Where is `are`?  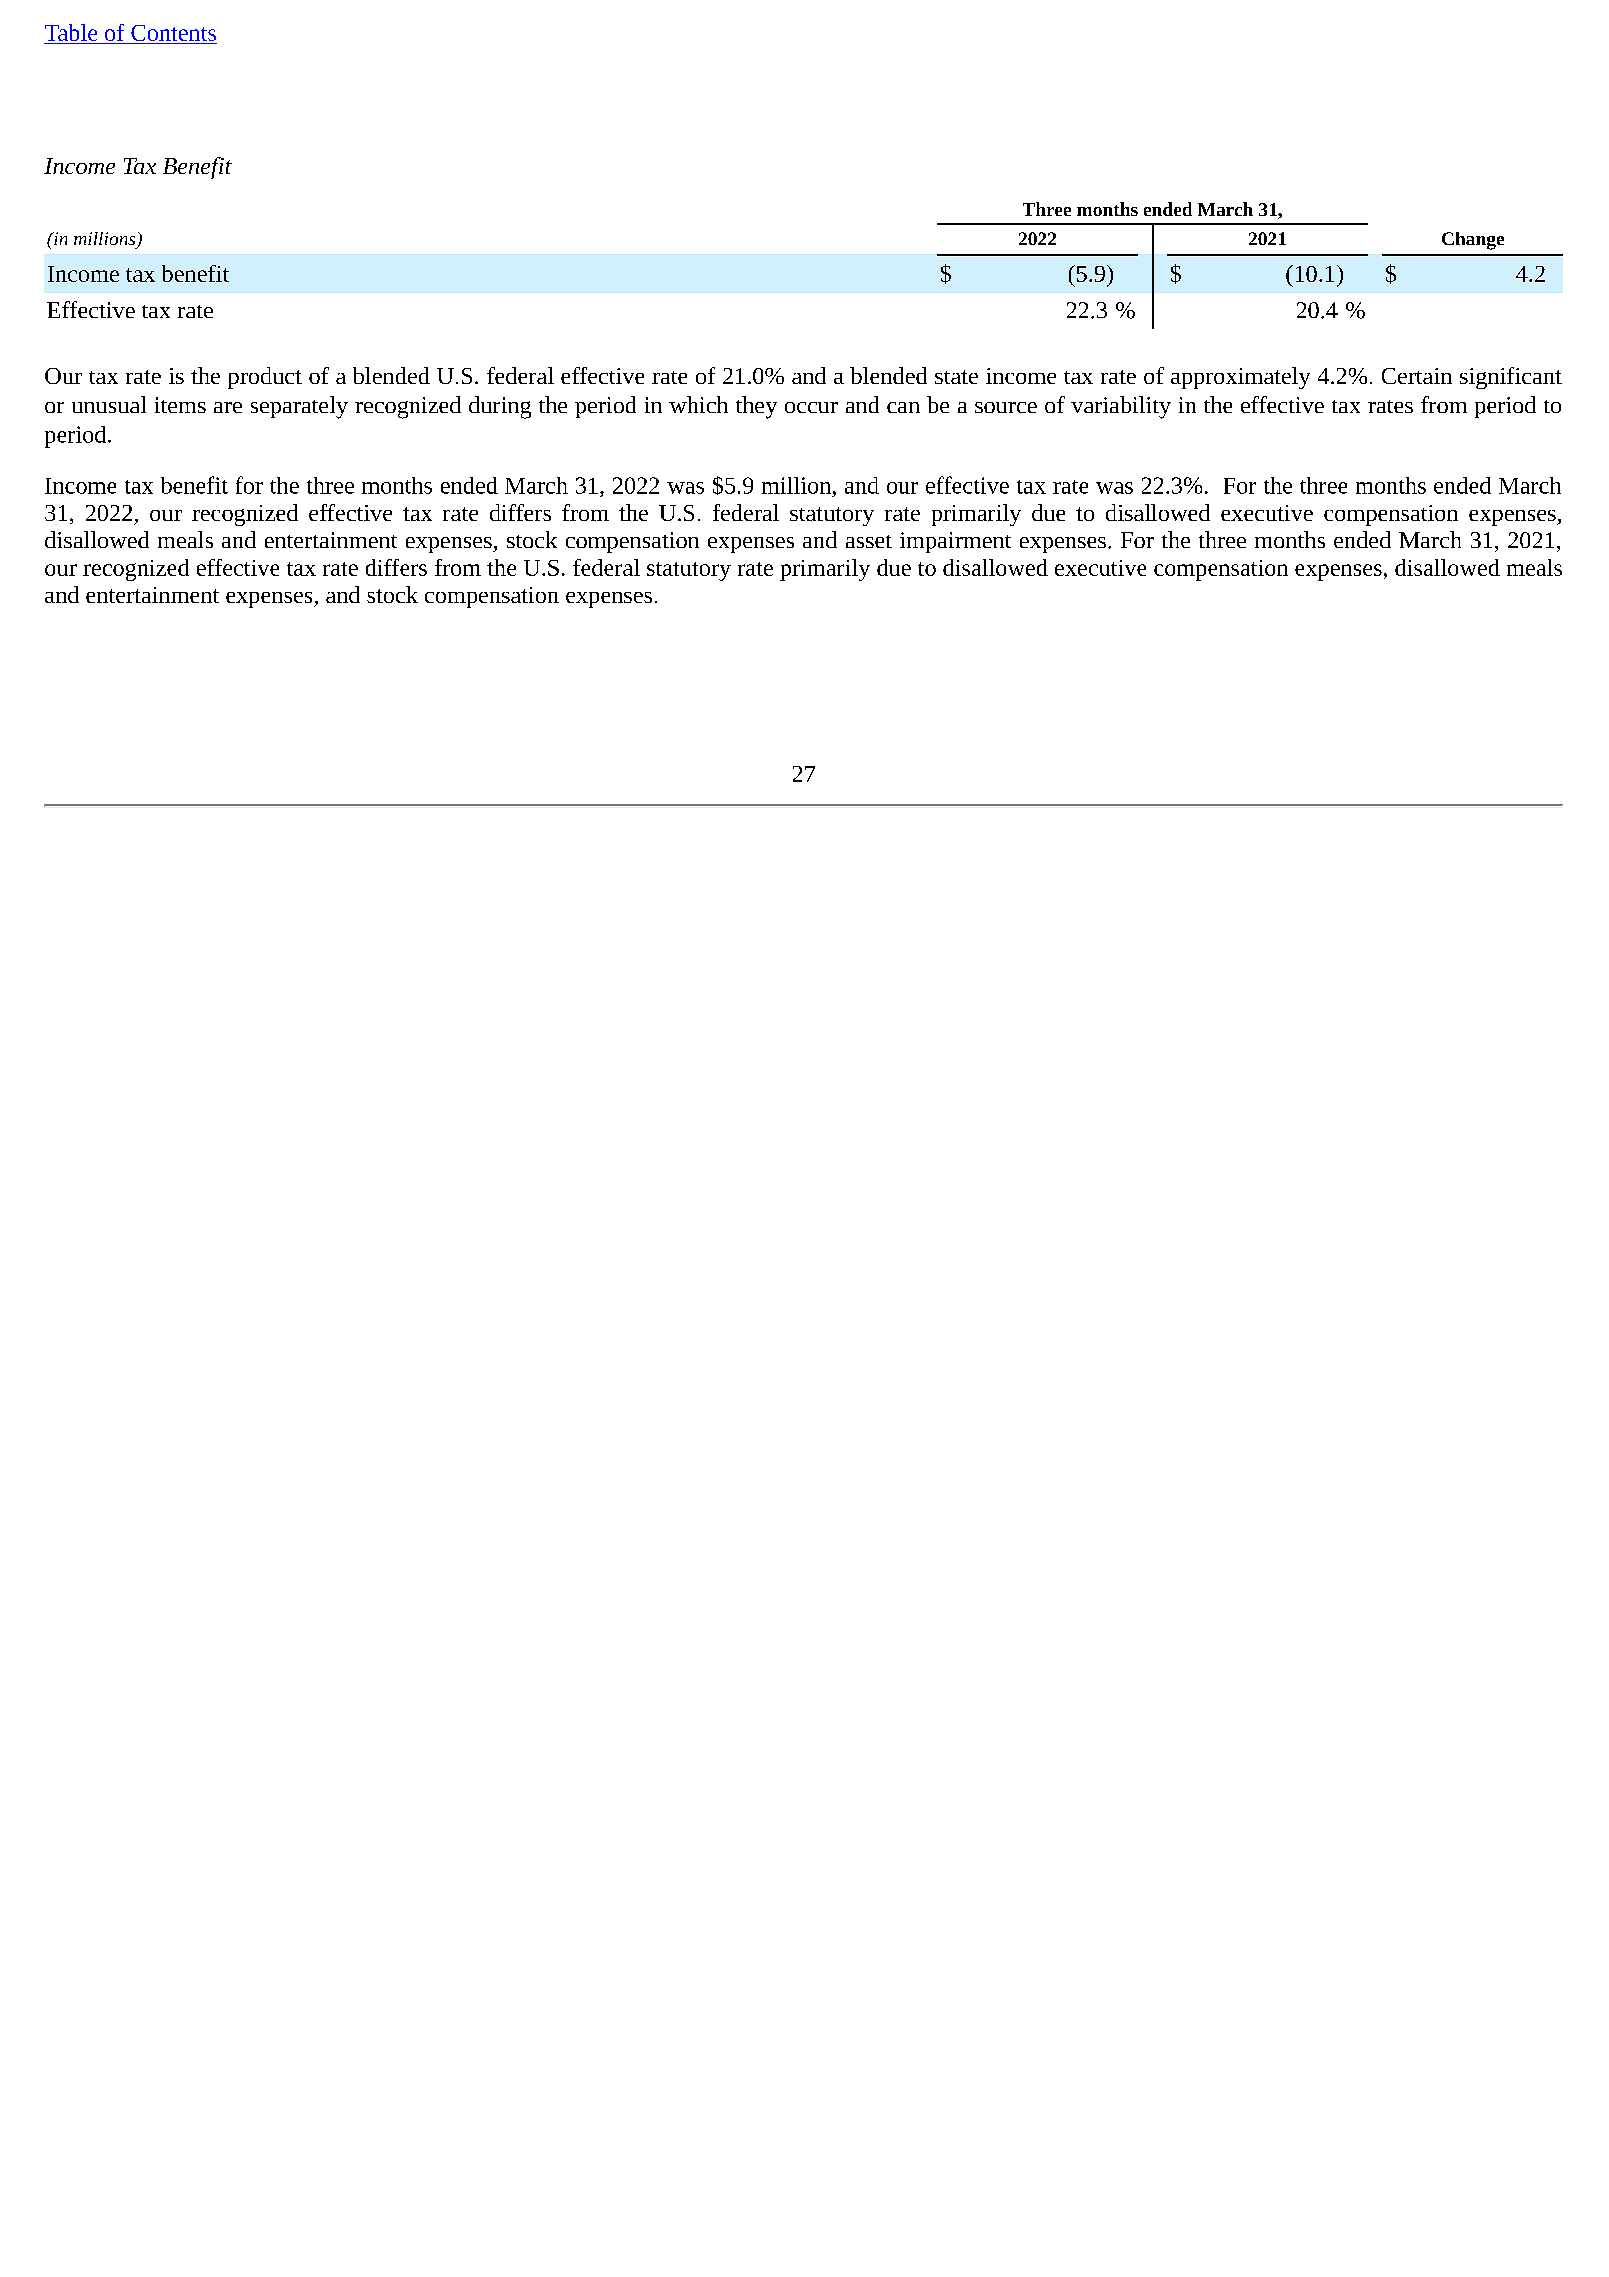 are is located at coordinates (228, 407).
